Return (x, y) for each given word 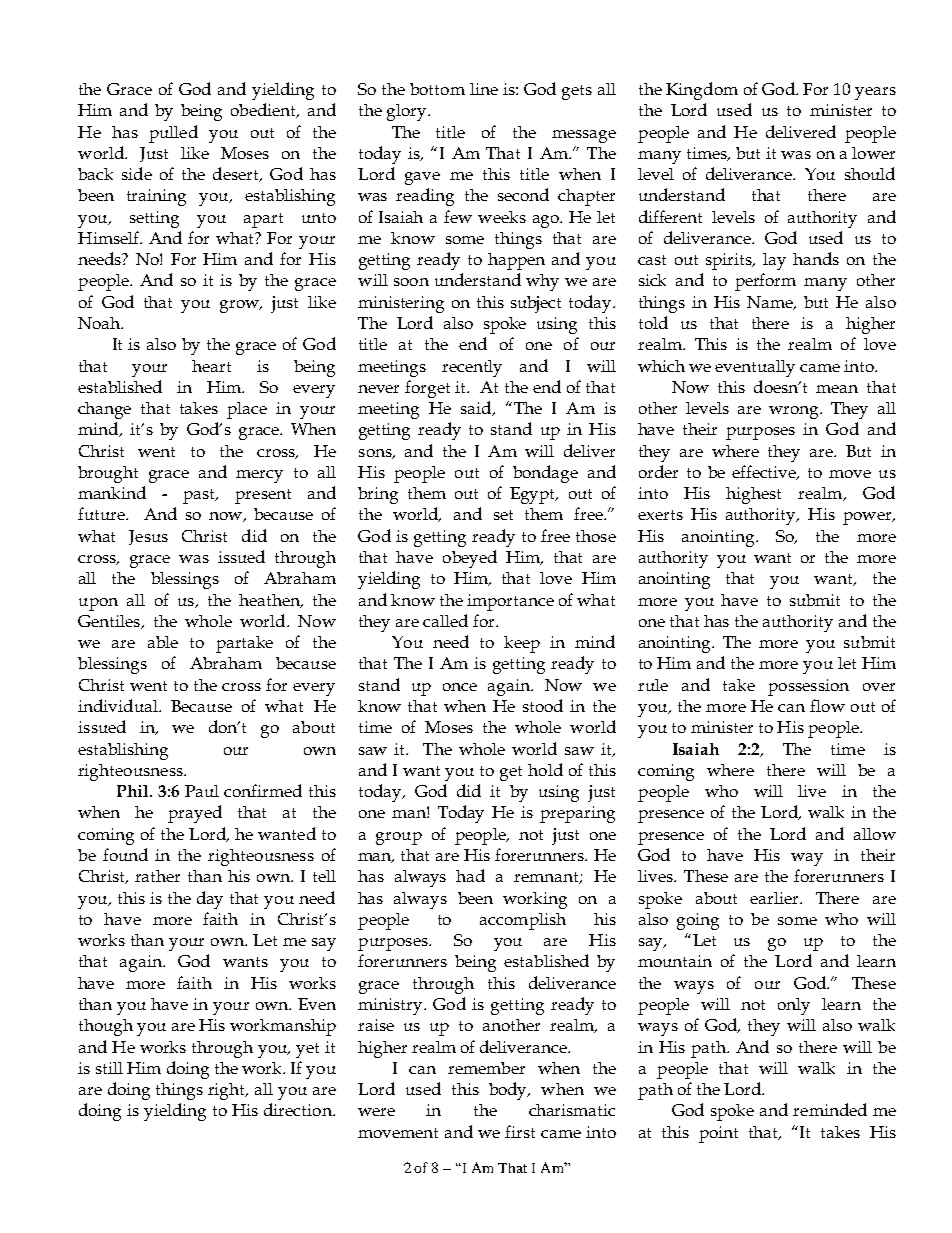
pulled (173, 134)
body (509, 1091)
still (109, 1068)
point (718, 1134)
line (484, 89)
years (875, 93)
